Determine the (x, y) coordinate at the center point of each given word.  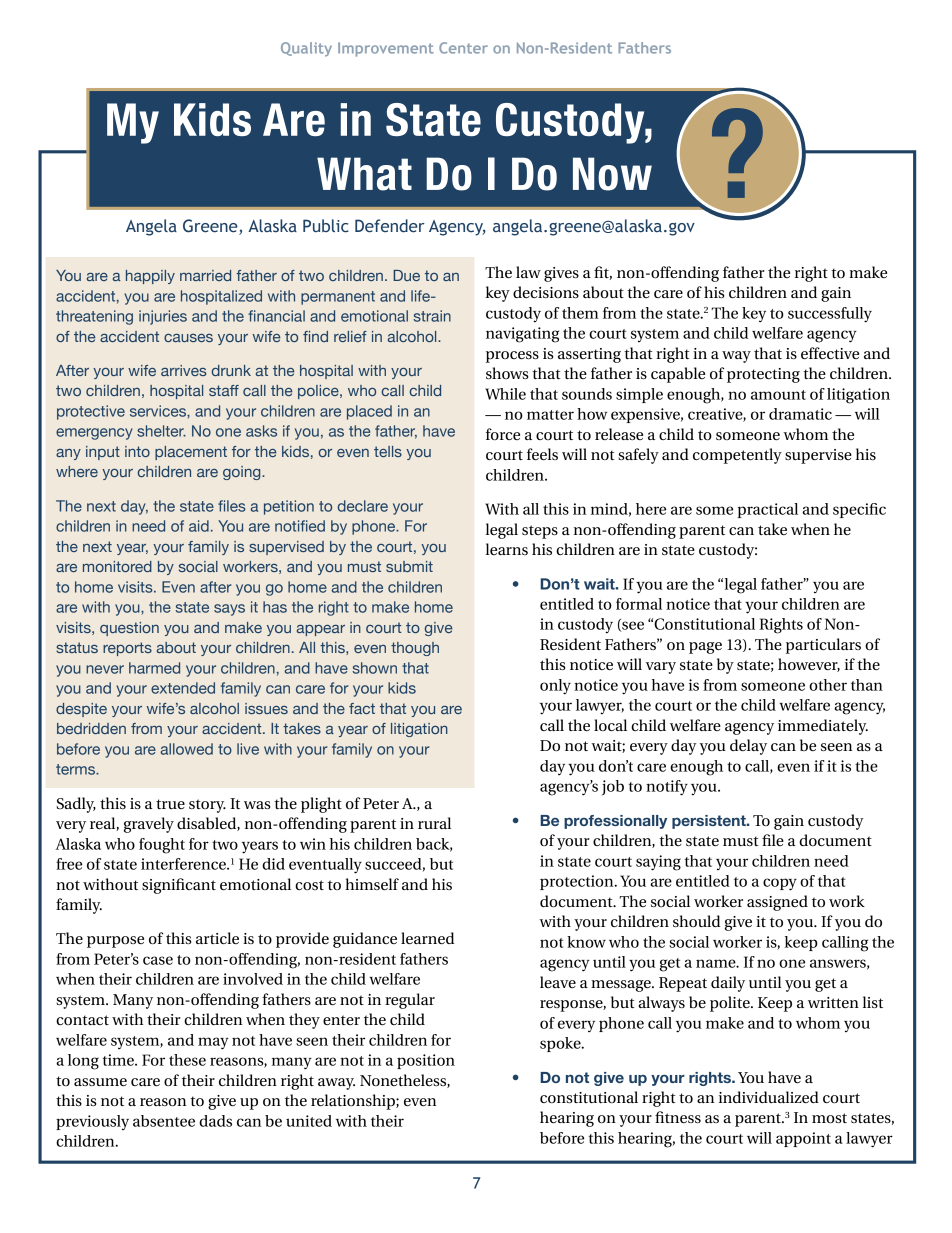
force (503, 434)
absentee (164, 1121)
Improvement (386, 49)
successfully (830, 315)
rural (434, 823)
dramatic (800, 414)
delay (748, 747)
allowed (187, 749)
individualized (769, 1097)
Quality (306, 49)
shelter (161, 431)
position (426, 1061)
